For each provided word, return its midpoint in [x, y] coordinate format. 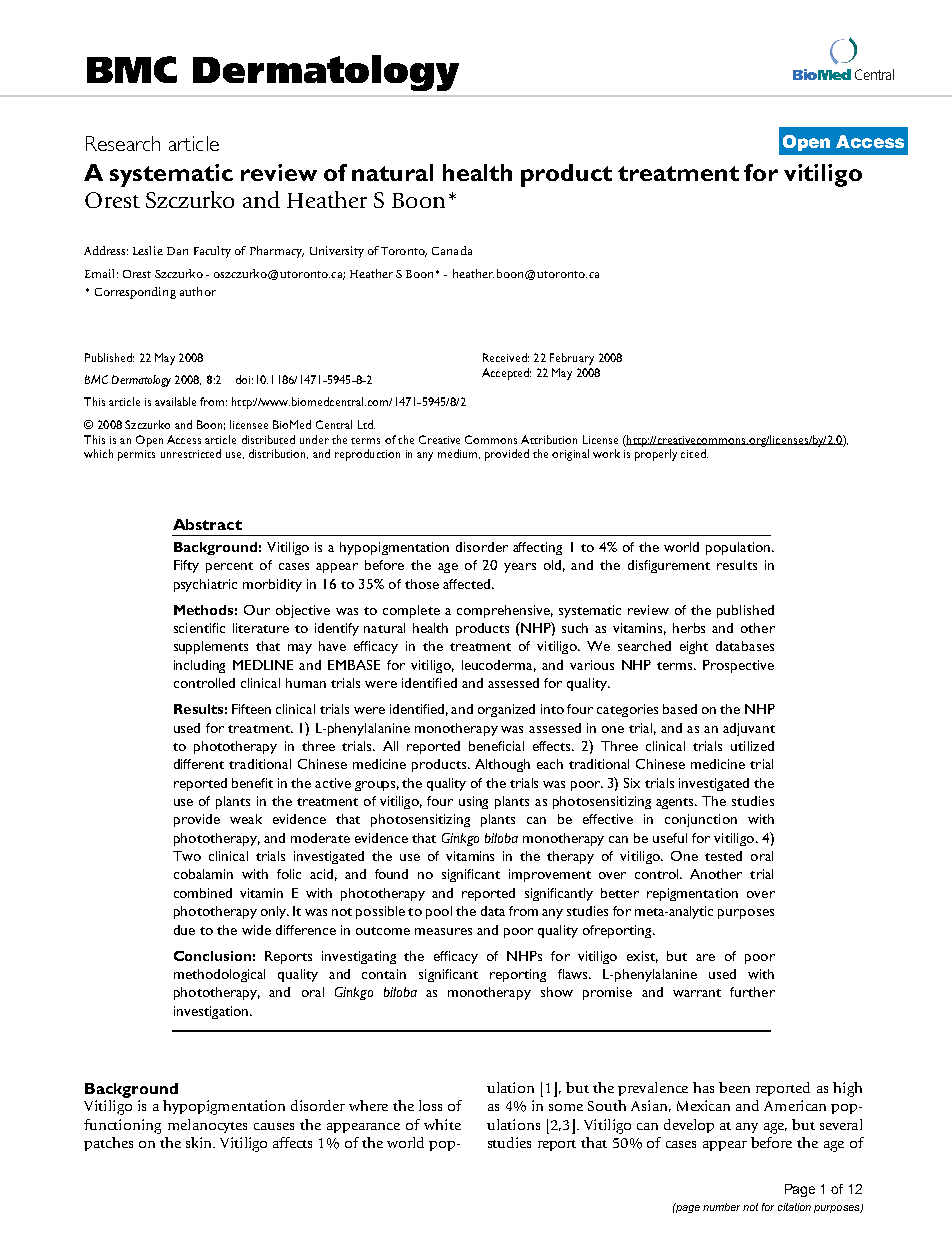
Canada [452, 250]
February [572, 359]
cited [694, 453]
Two [187, 856]
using [473, 802]
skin [200, 1142]
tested [723, 856]
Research [123, 143]
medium [459, 454]
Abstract [207, 524]
